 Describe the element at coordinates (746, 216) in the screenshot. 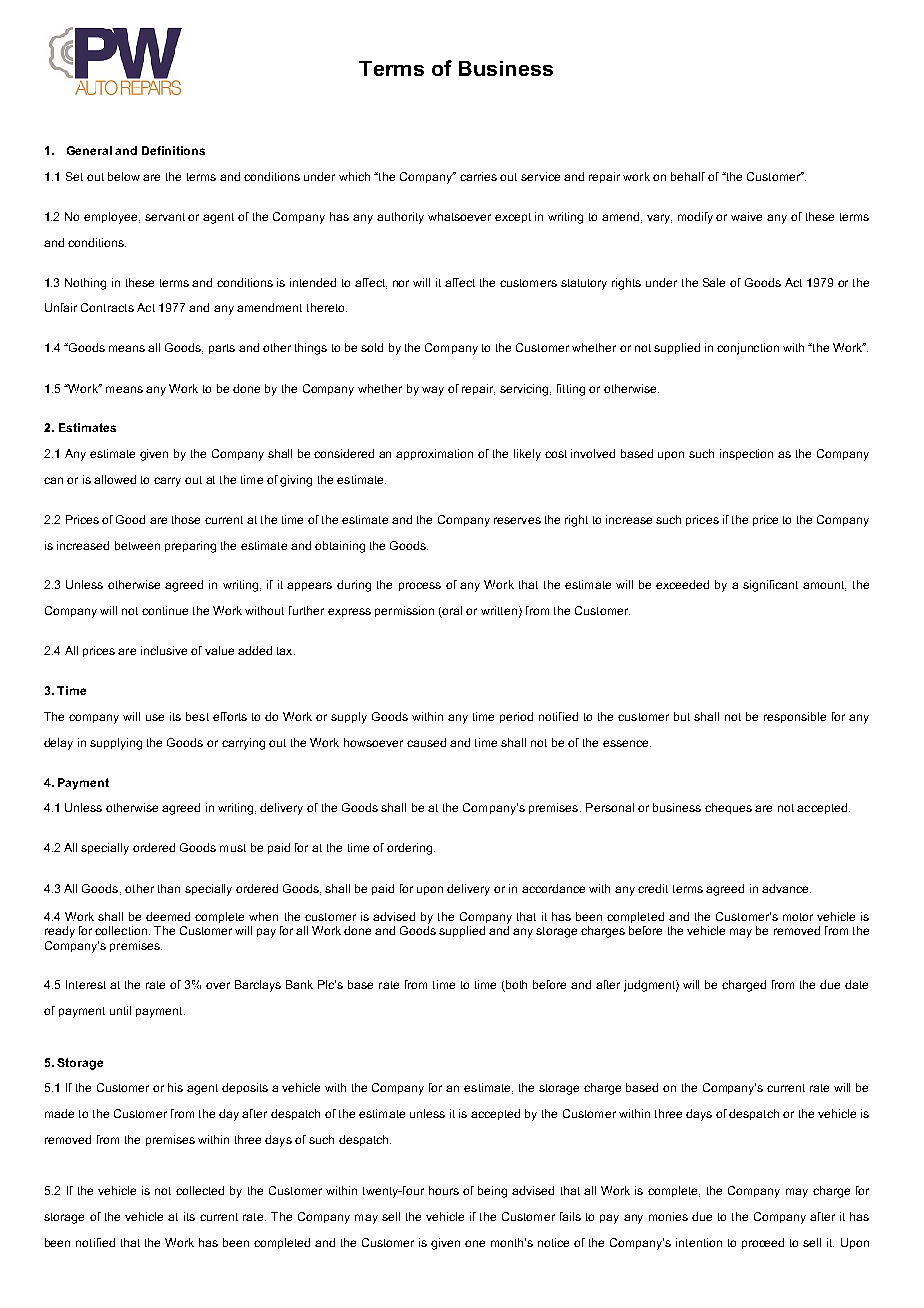

I see `waive` at that location.
